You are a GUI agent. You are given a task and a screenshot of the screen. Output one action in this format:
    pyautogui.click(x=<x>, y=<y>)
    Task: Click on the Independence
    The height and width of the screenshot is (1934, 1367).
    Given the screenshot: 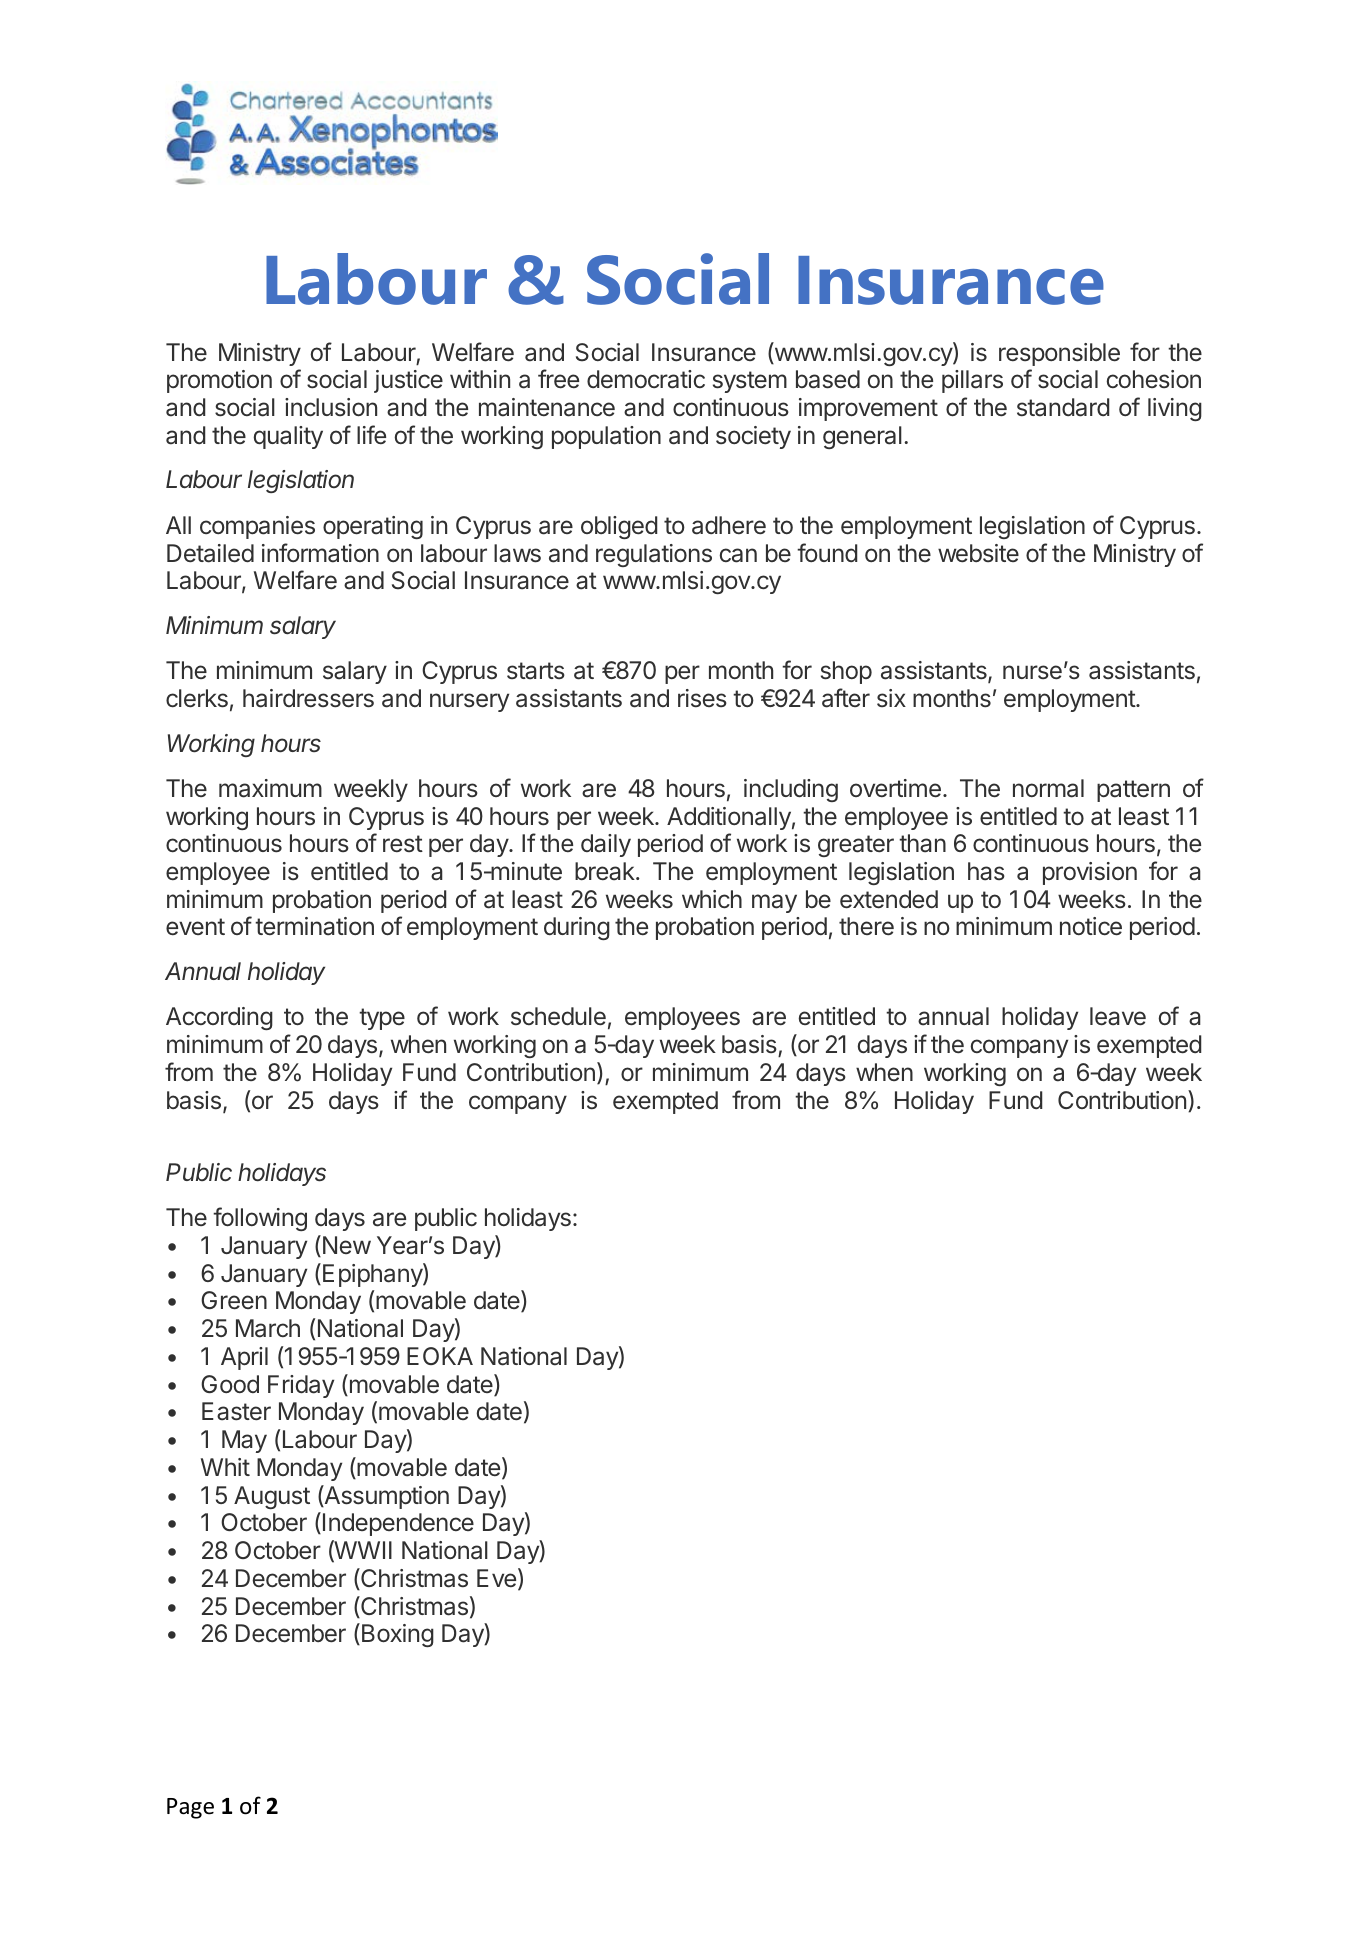 What is the action you would take?
    pyautogui.click(x=398, y=1524)
